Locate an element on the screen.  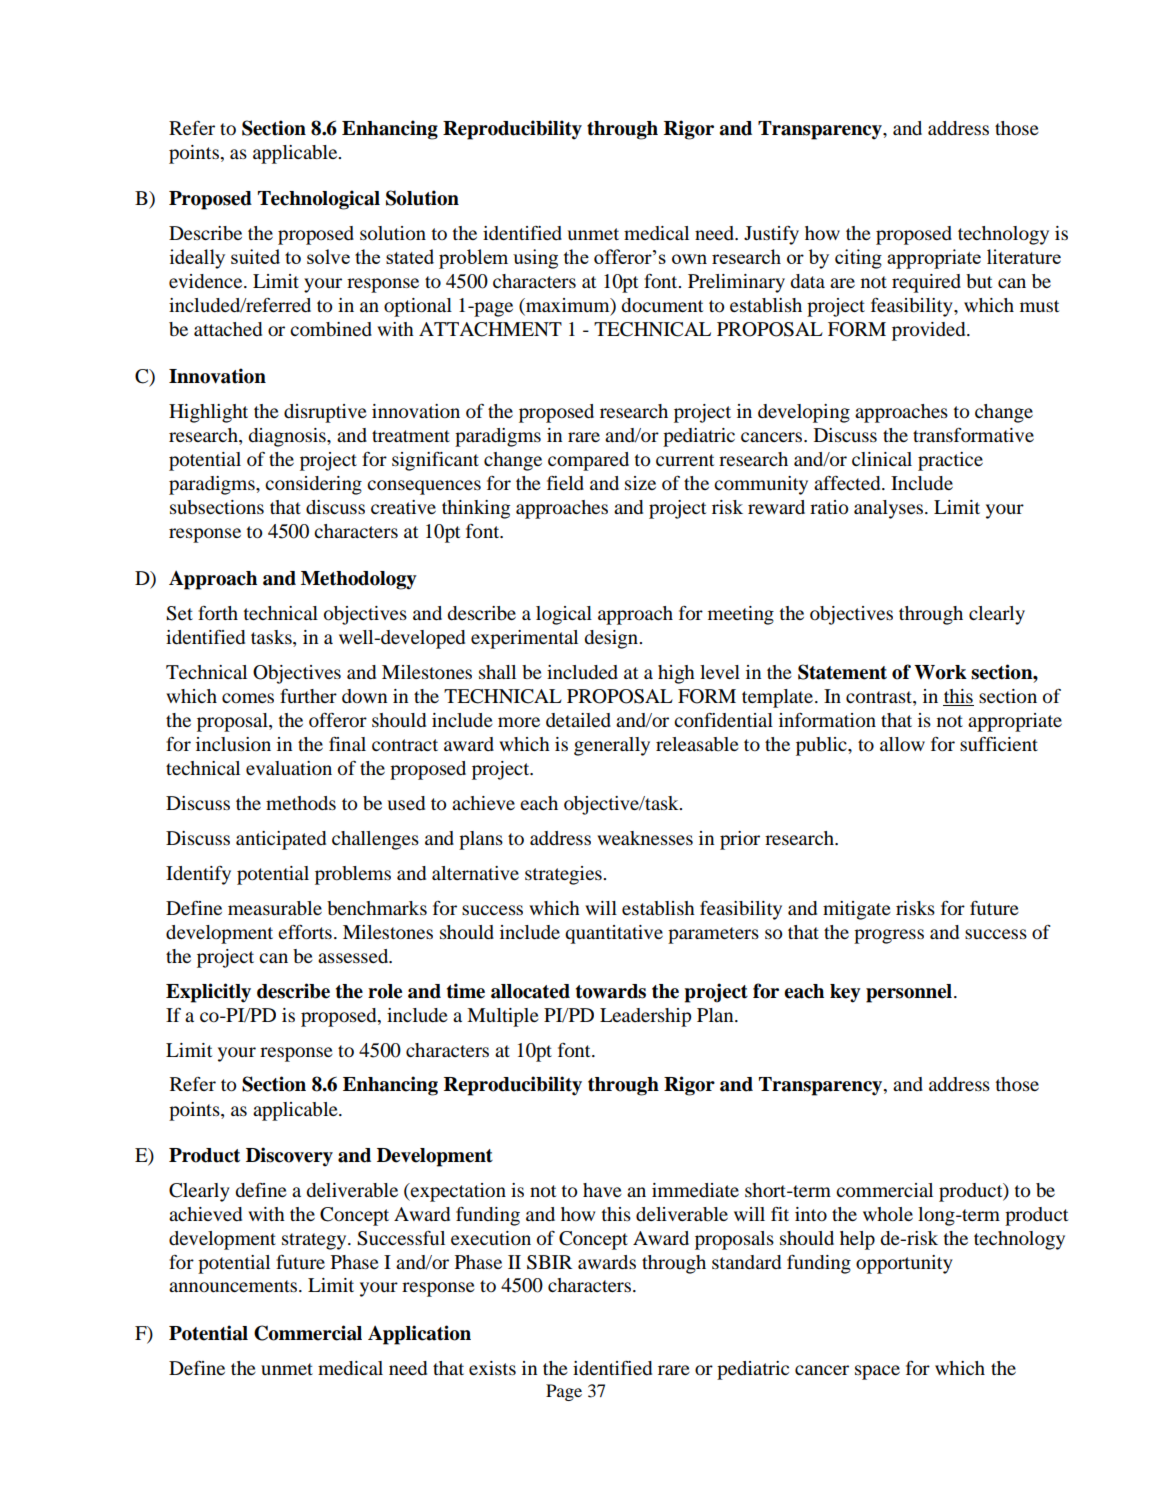
design is located at coordinates (612, 639).
